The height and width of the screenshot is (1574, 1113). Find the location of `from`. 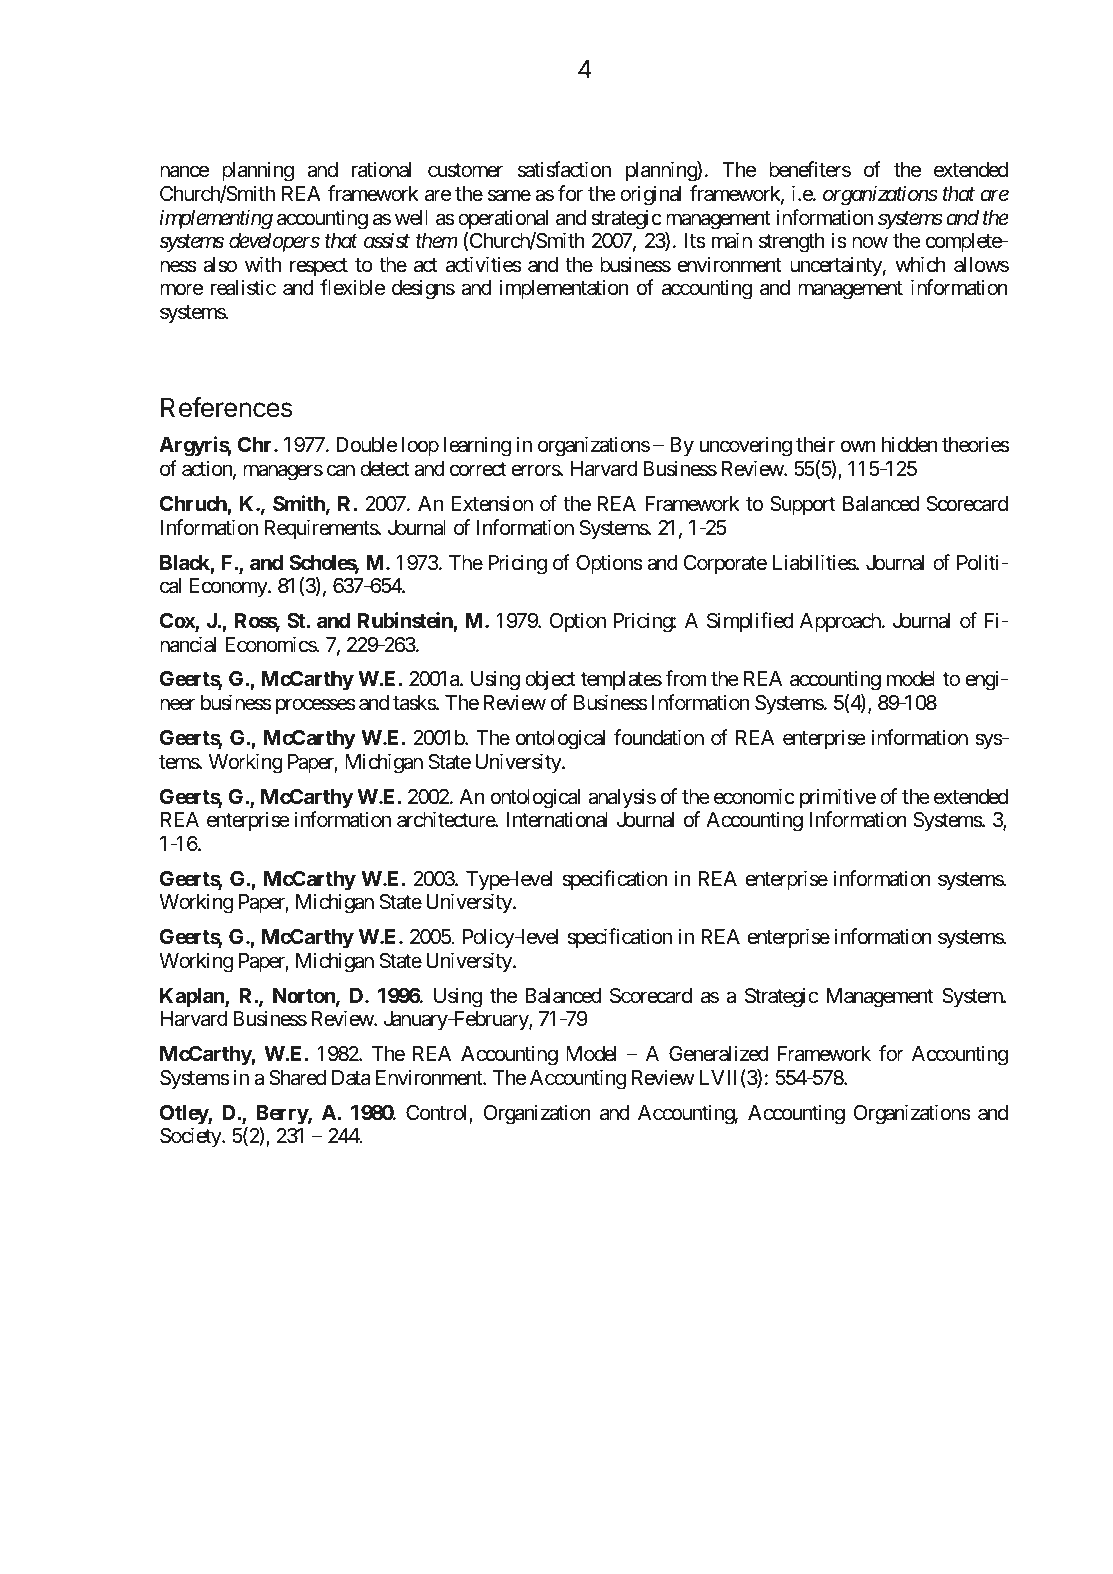

from is located at coordinates (685, 678).
